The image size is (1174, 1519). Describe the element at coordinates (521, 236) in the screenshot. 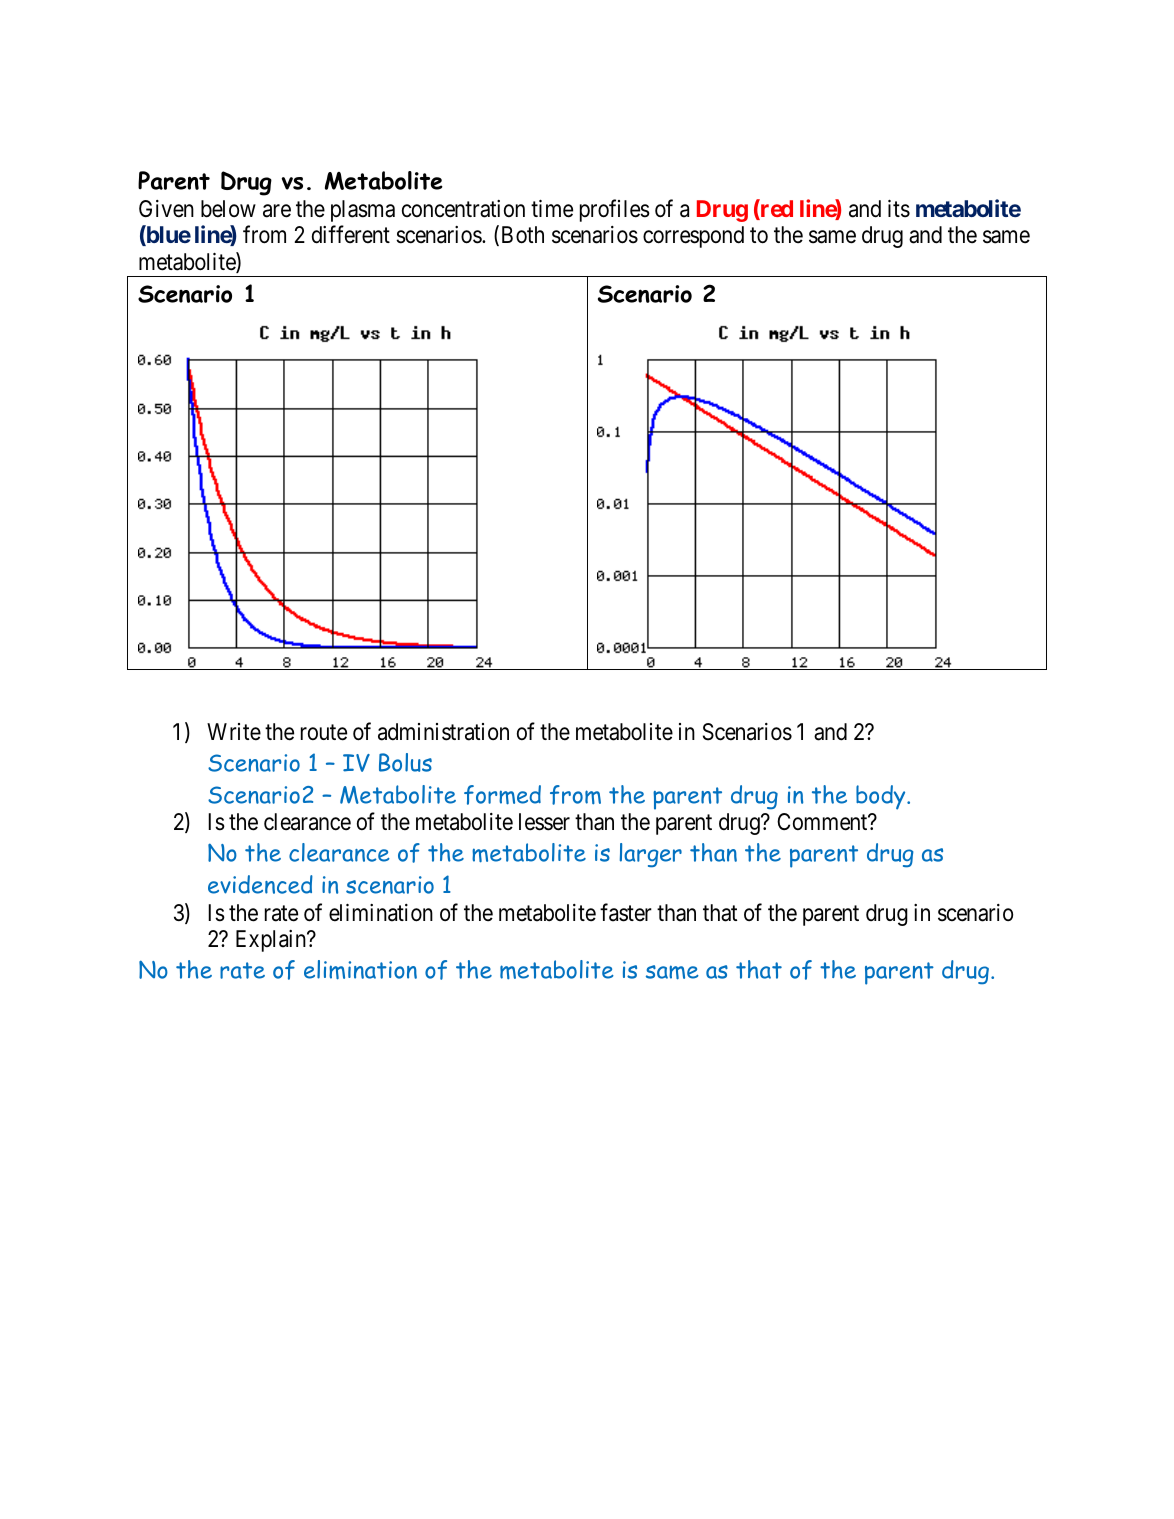

I see `Both` at that location.
